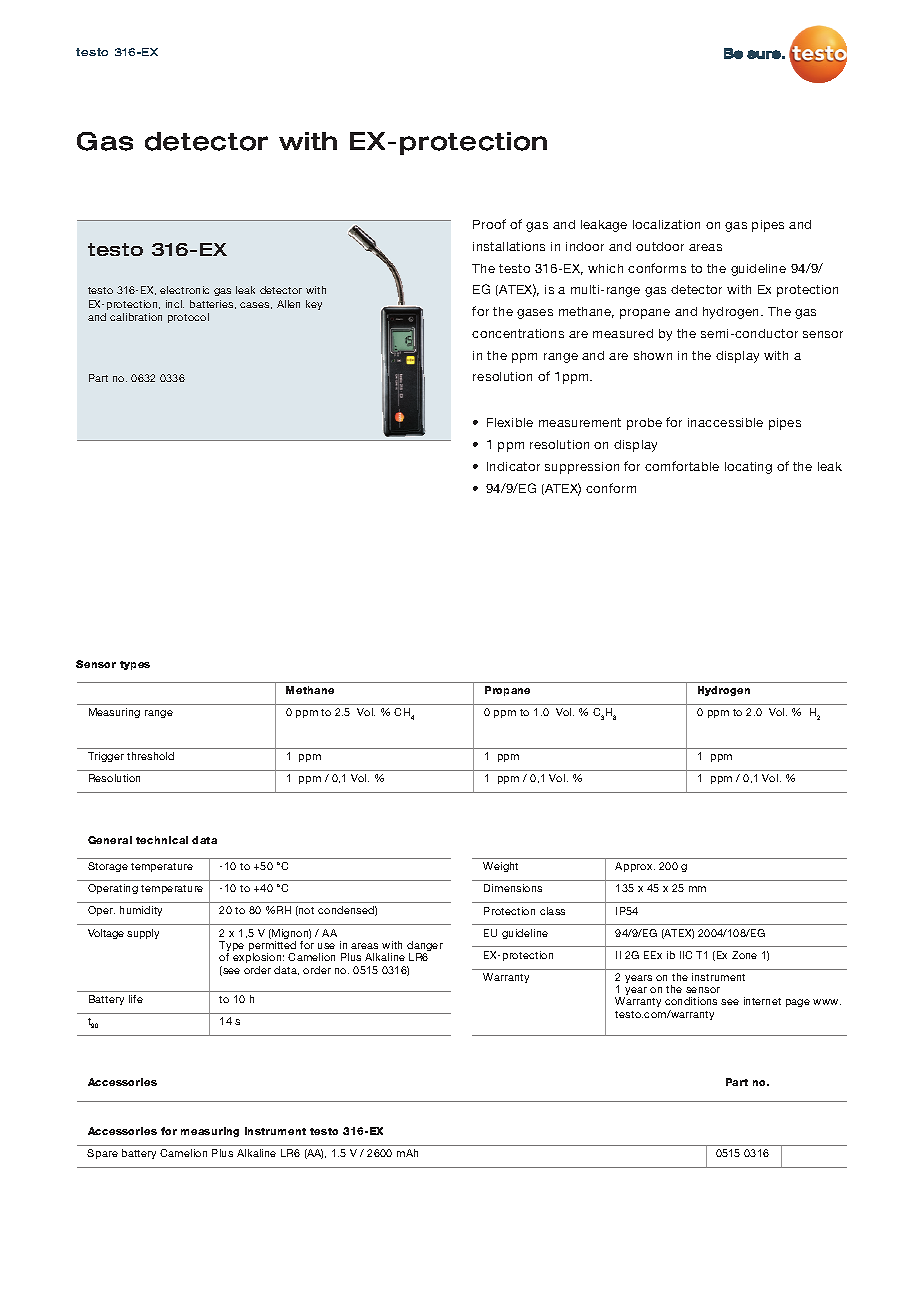 The image size is (924, 1308). I want to click on Weight, so click(500, 867).
